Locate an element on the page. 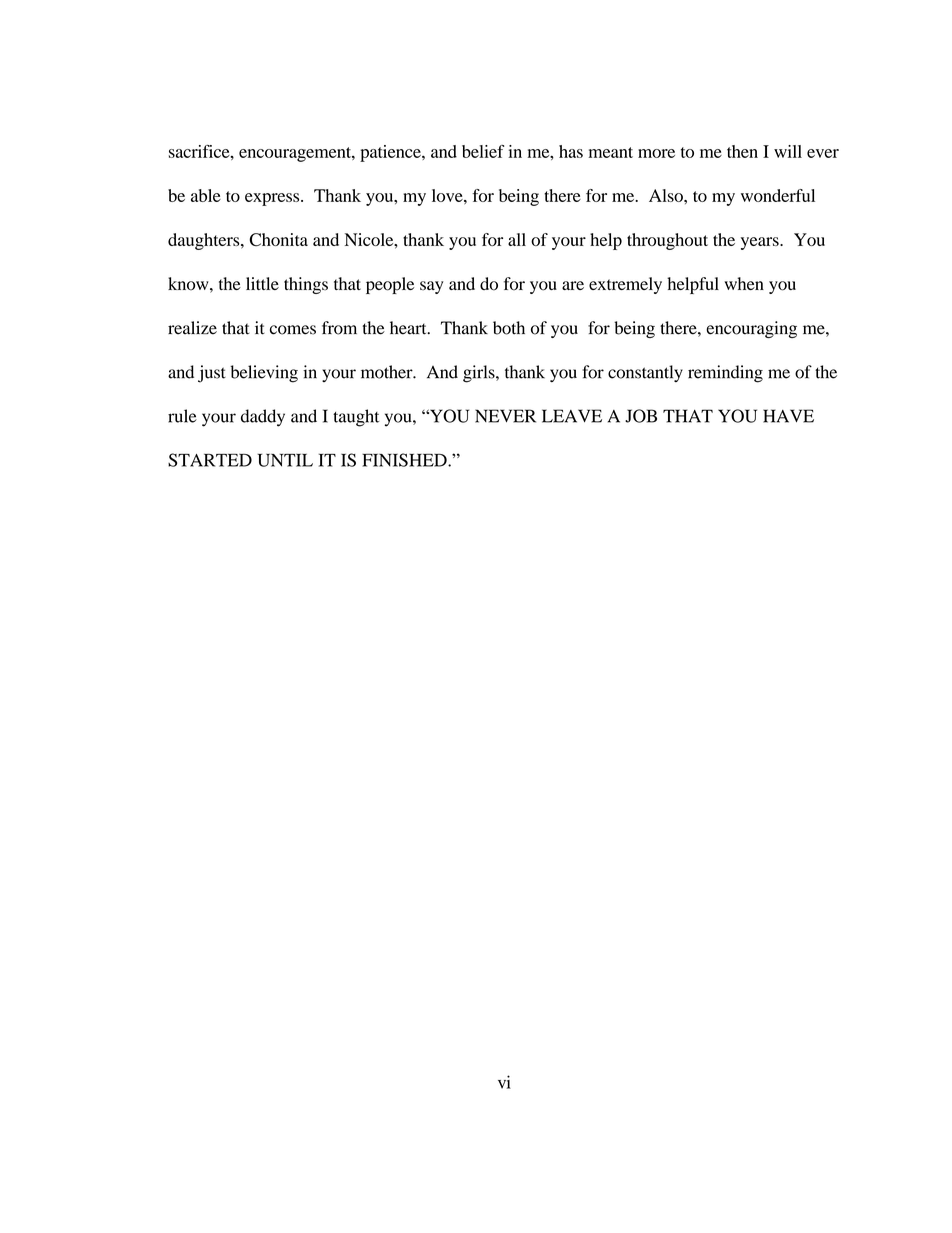  HAVE is located at coordinates (788, 416).
